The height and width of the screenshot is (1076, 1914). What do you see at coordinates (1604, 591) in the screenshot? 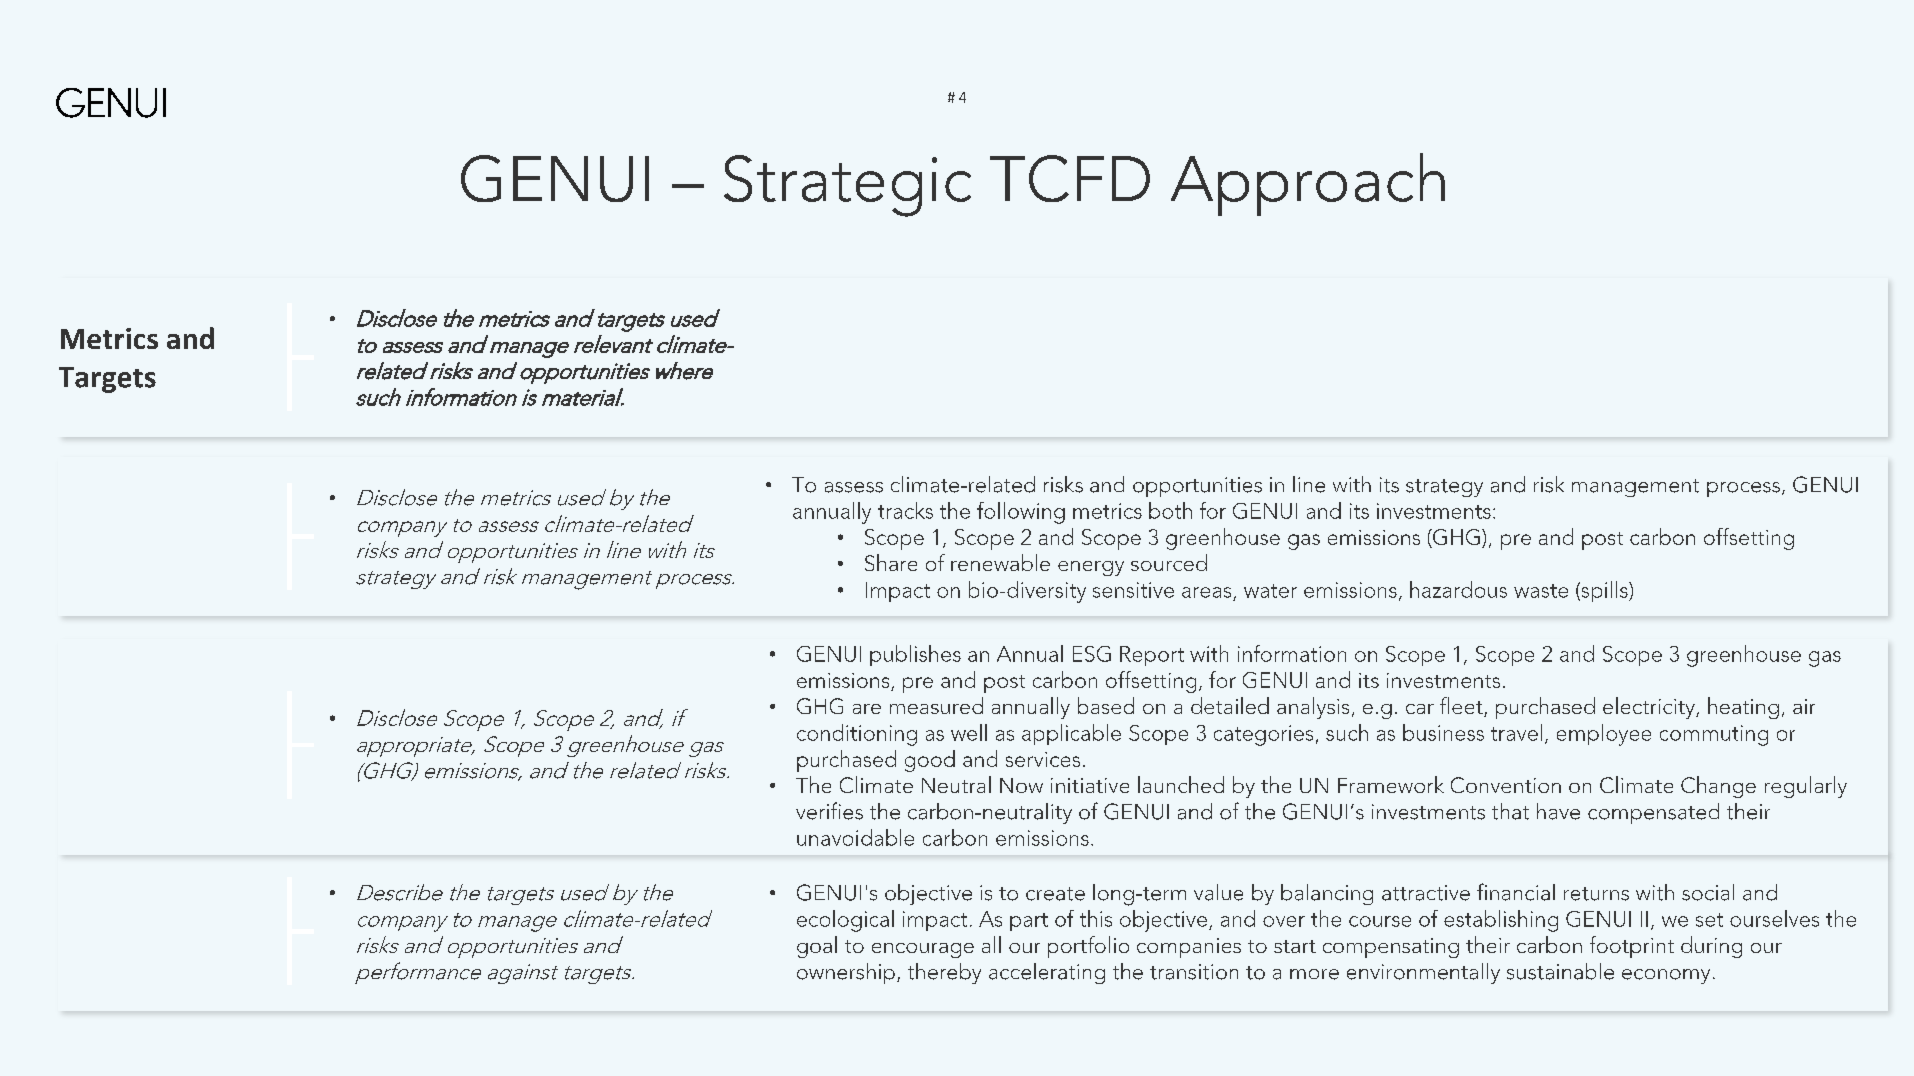
I see `spills` at bounding box center [1604, 591].
